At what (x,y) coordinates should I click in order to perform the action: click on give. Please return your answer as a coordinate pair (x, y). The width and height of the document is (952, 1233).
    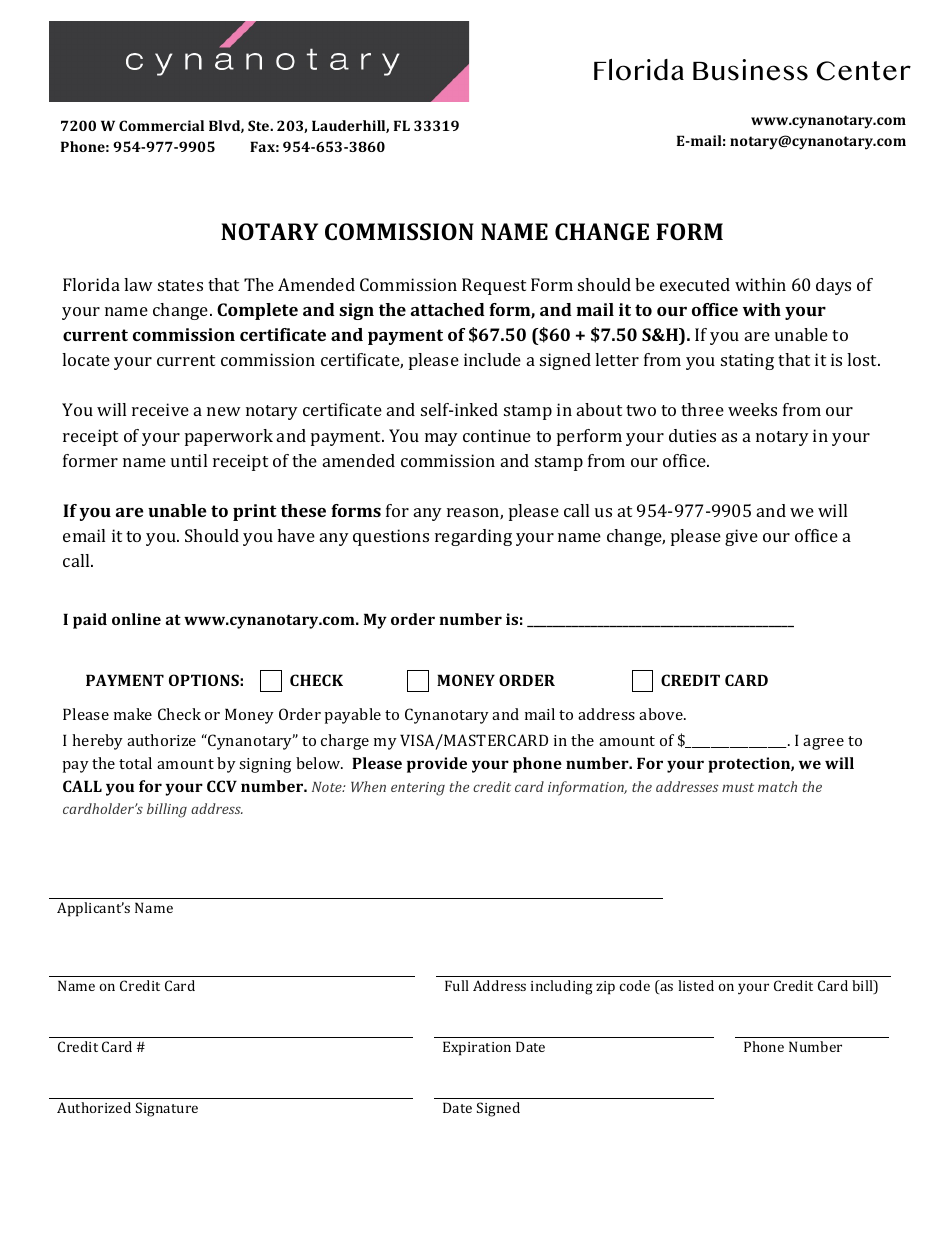
    Looking at the image, I should click on (741, 537).
